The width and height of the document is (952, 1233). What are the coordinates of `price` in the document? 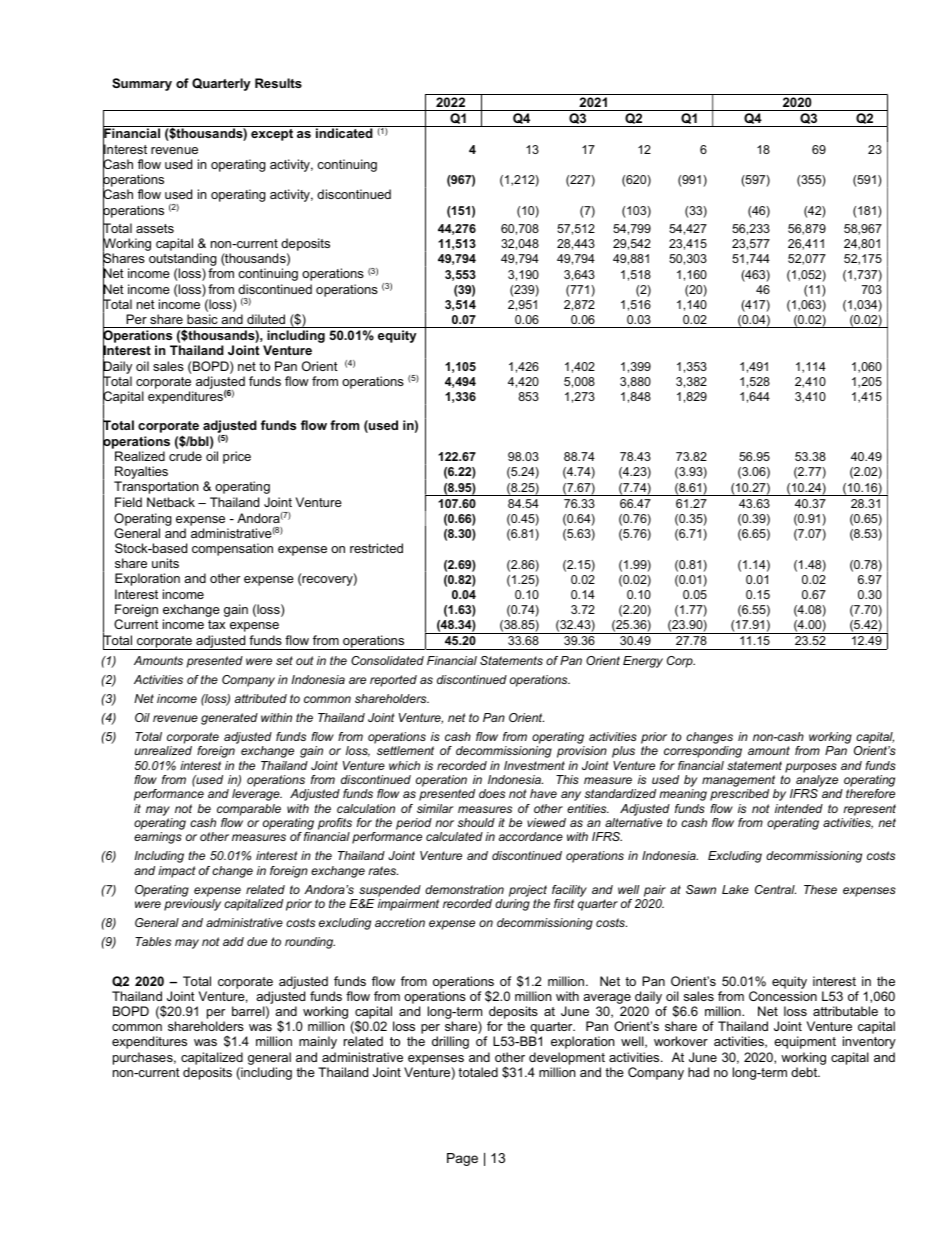 It's located at (237, 457).
